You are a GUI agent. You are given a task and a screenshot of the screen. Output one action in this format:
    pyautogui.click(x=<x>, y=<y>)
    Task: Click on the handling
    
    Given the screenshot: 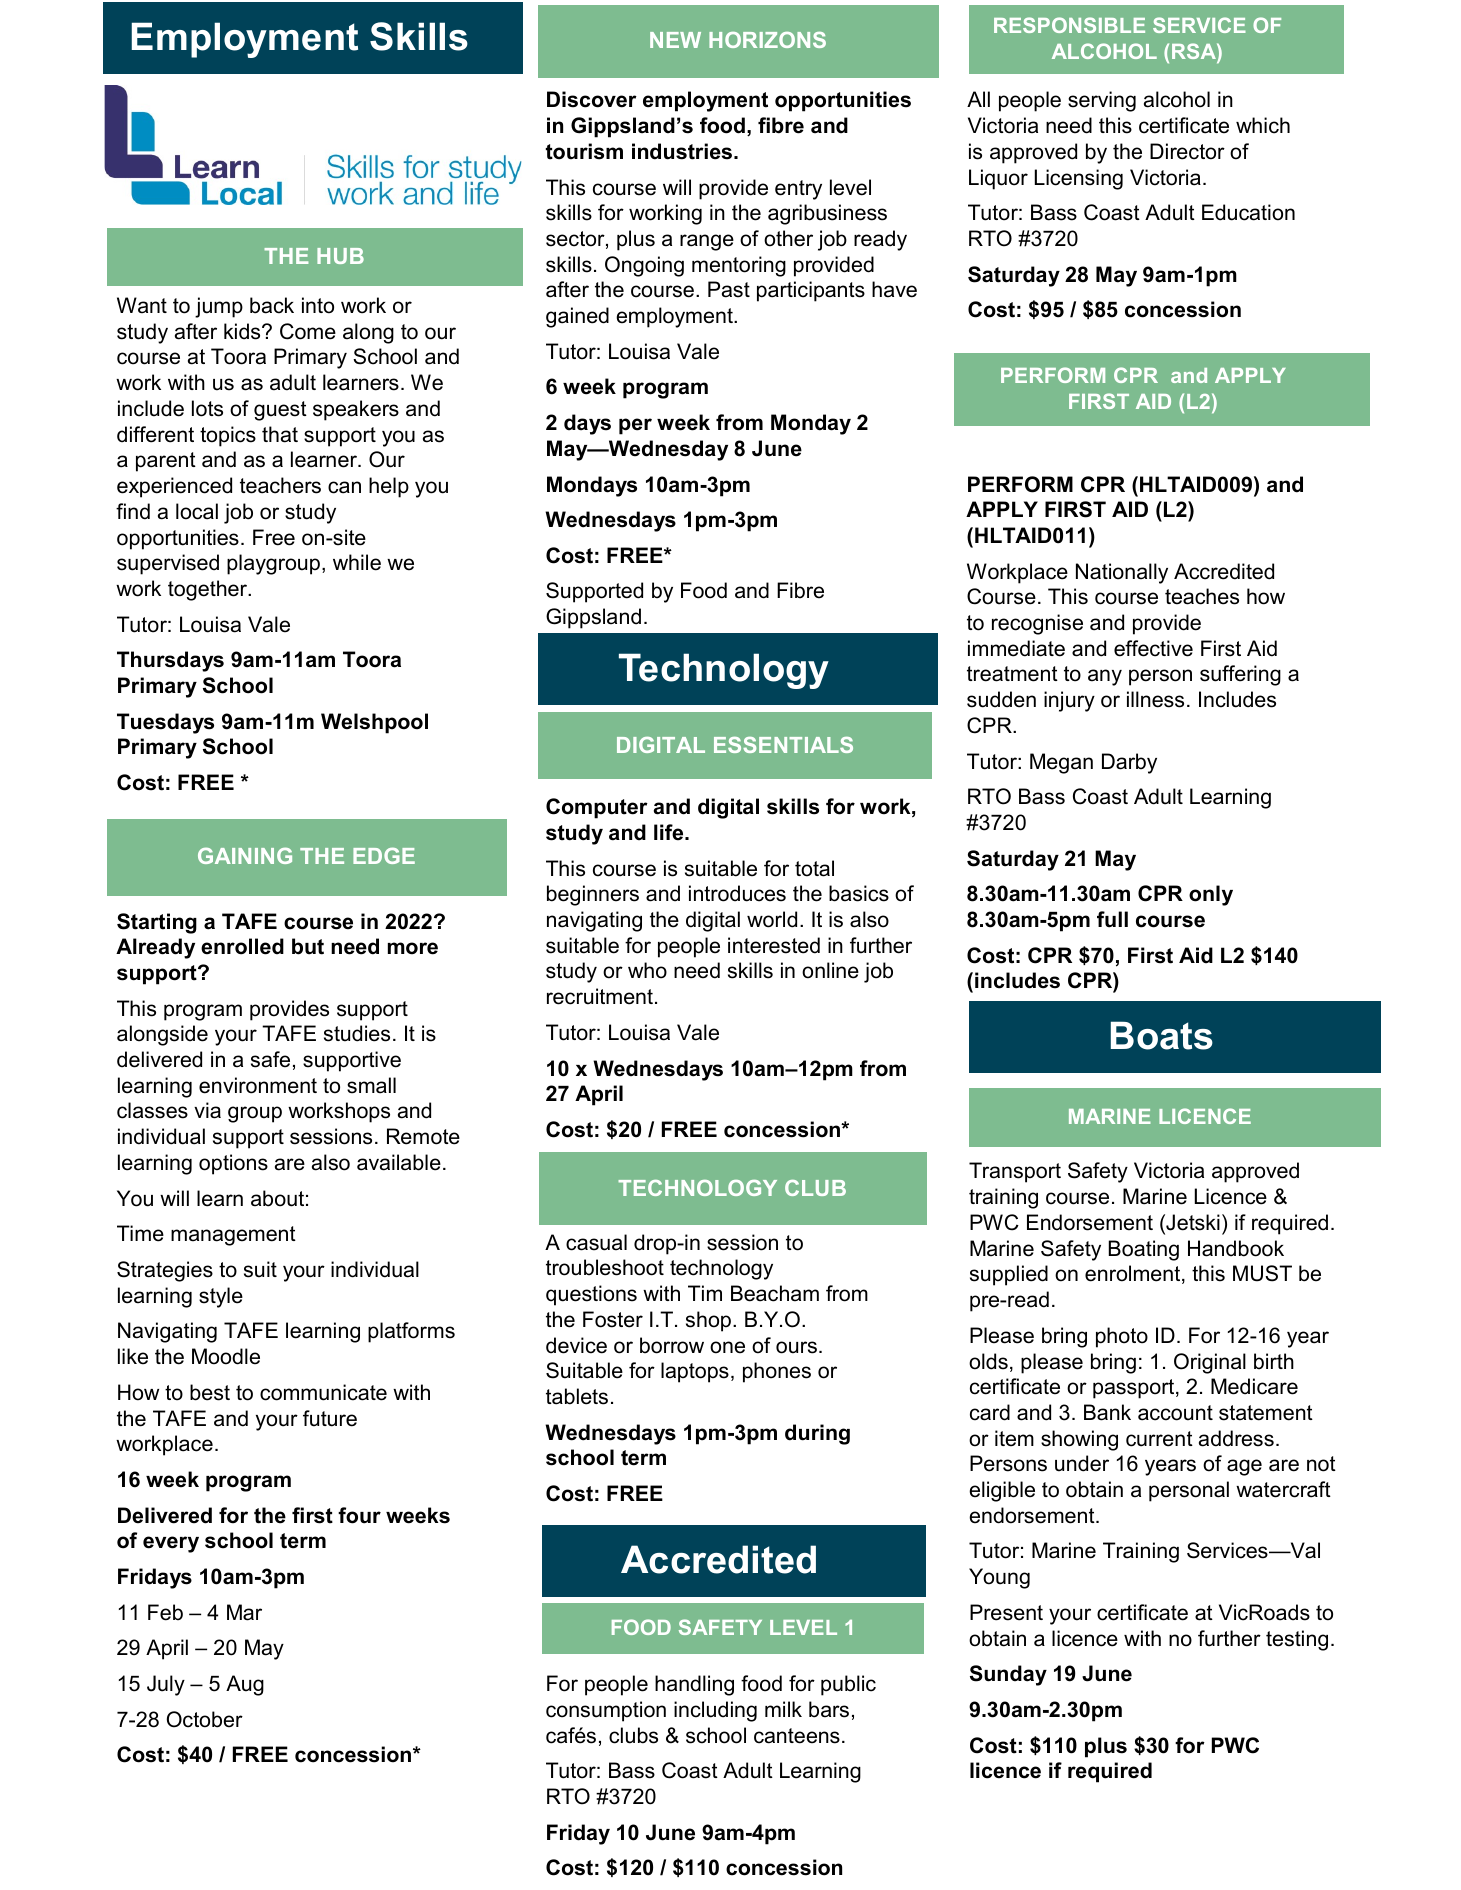 What is the action you would take?
    pyautogui.click(x=694, y=1685)
